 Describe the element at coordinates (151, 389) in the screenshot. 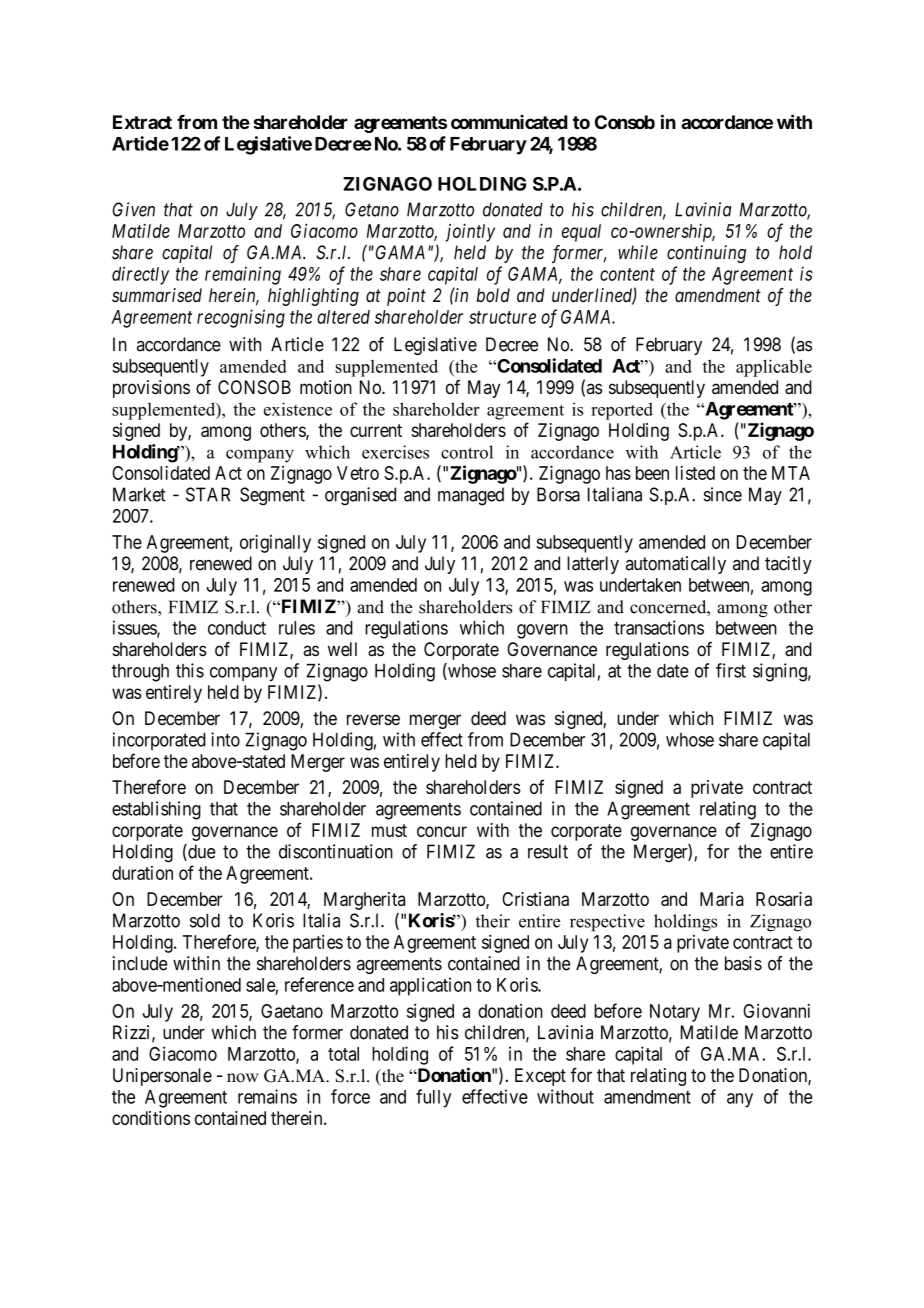

I see `provisions` at that location.
